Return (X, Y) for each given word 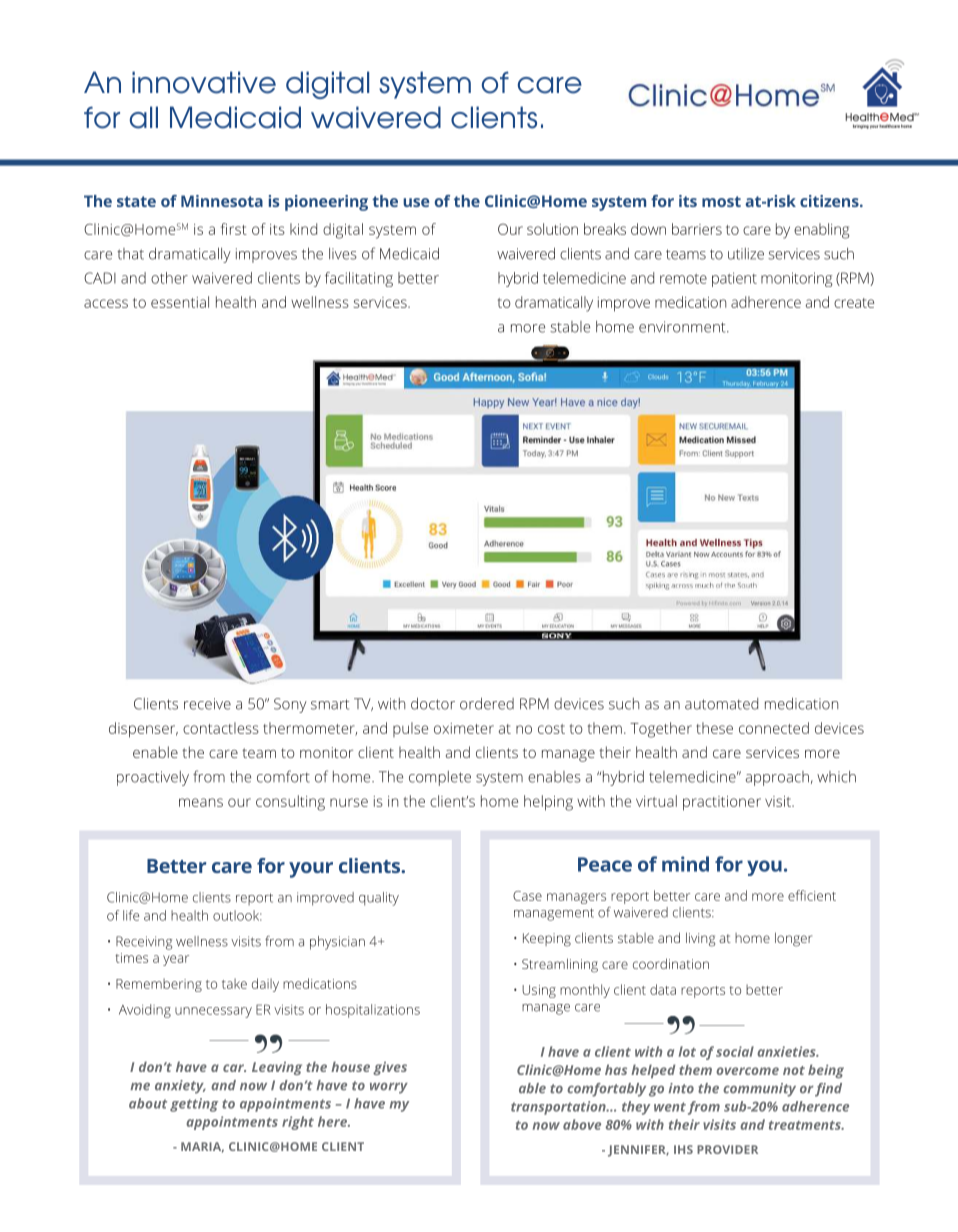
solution (552, 229)
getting (194, 1105)
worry (389, 1088)
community (759, 1090)
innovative (204, 82)
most (721, 201)
